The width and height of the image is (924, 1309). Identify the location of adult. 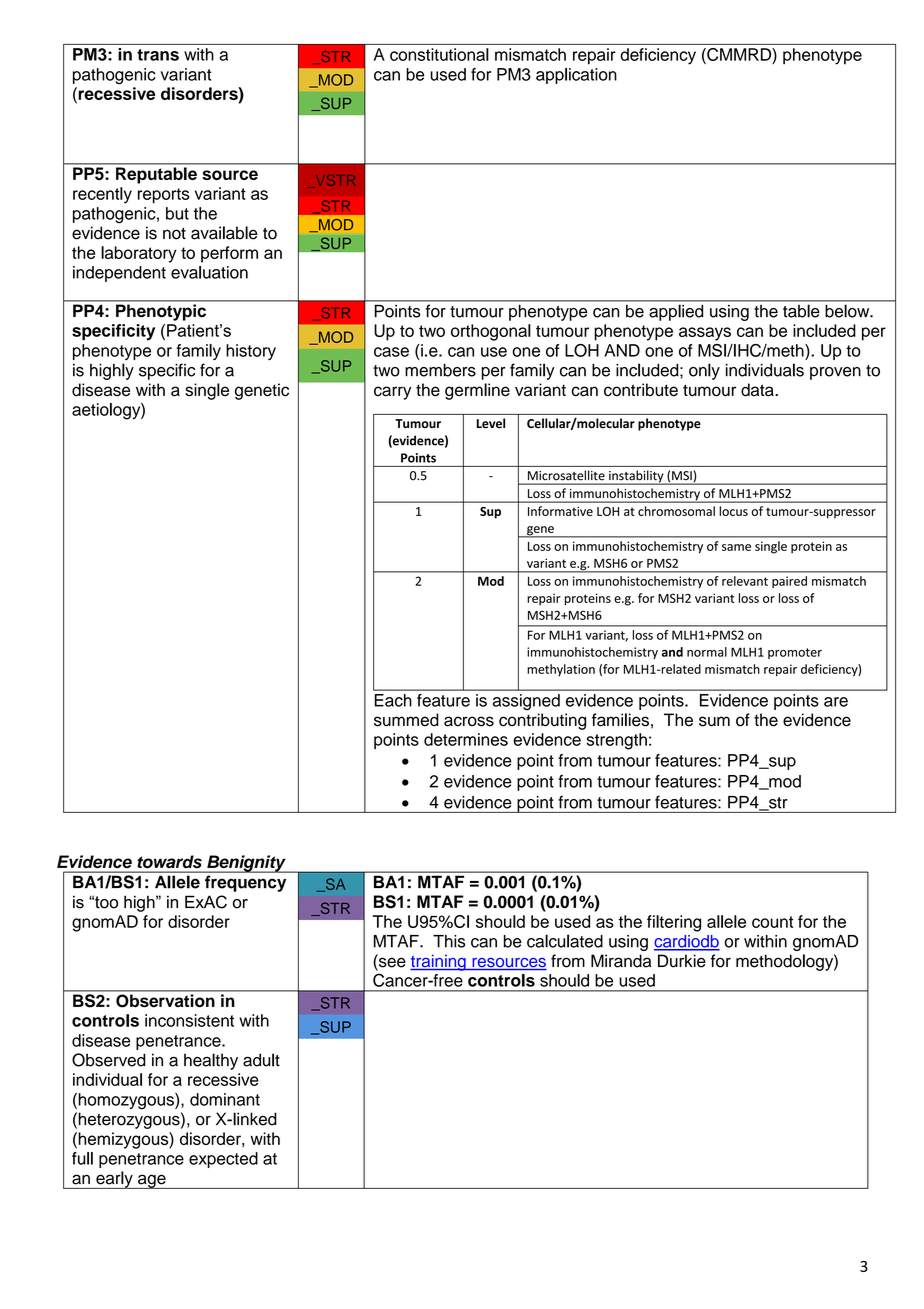
(261, 1060).
